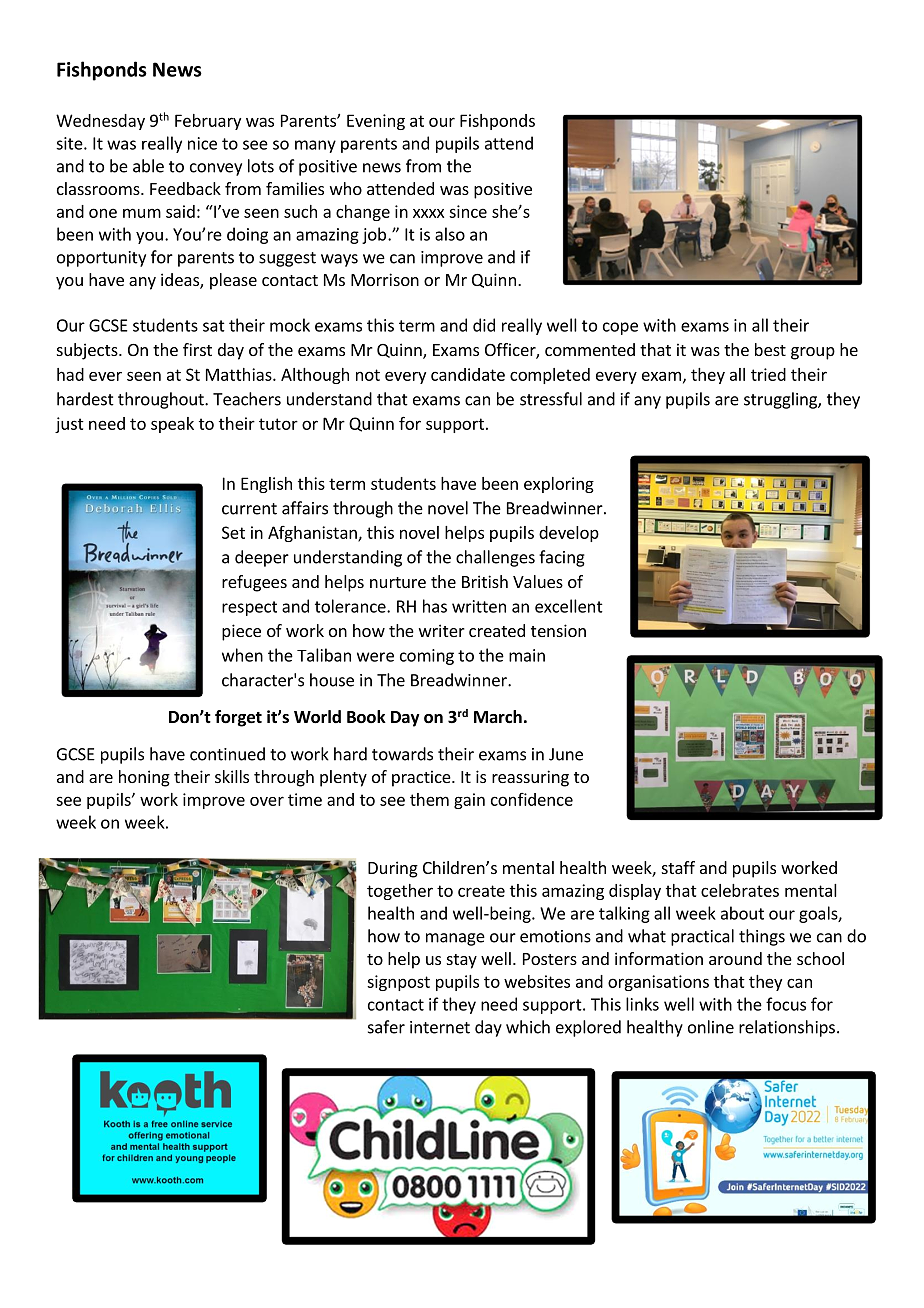 The image size is (924, 1308). I want to click on Evening, so click(376, 122).
